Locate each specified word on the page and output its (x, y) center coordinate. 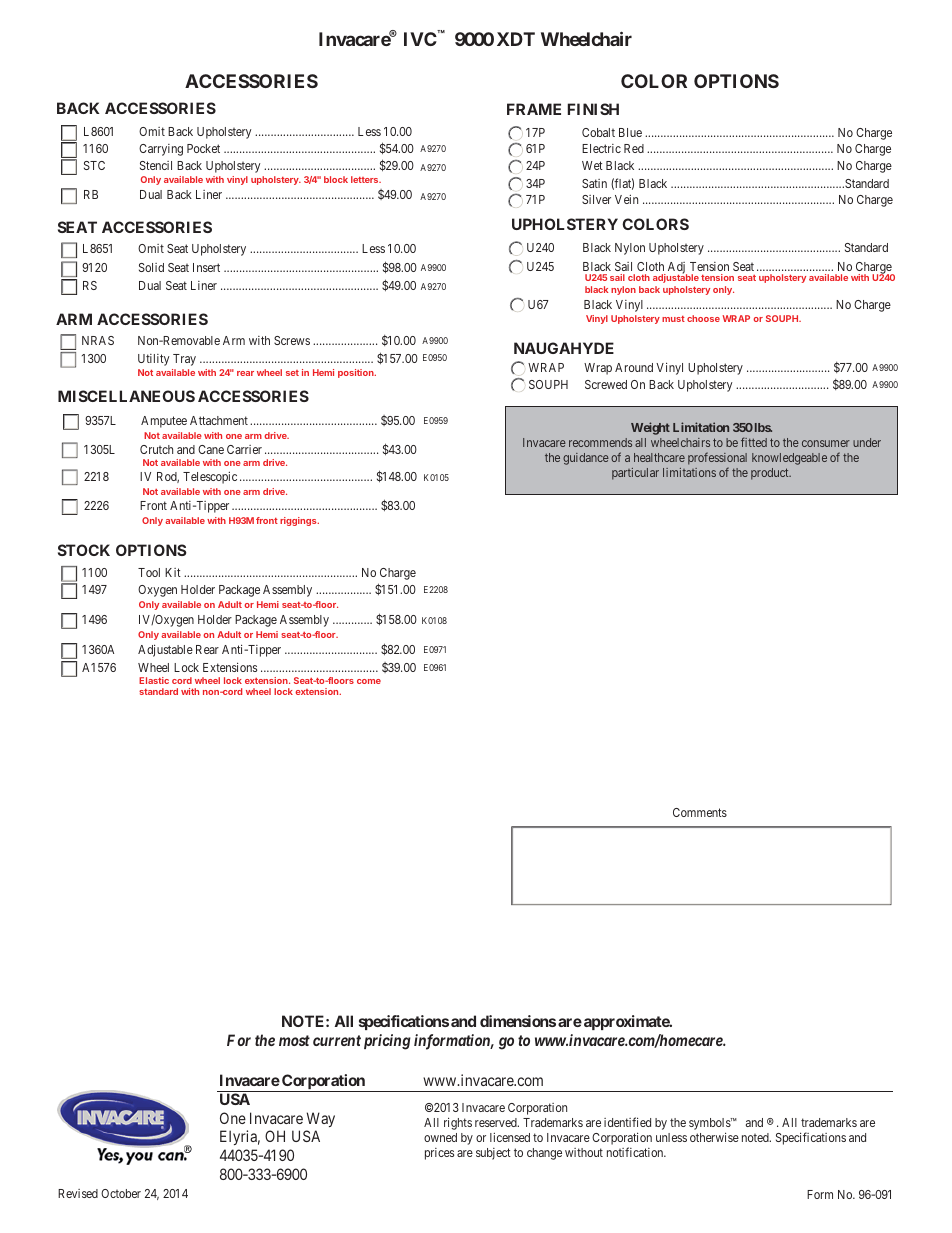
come (369, 681)
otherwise (714, 1137)
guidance (586, 459)
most (294, 1040)
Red (634, 148)
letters (366, 179)
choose (703, 318)
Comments (700, 812)
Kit (173, 572)
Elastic (154, 680)
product (771, 474)
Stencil (156, 165)
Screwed (606, 384)
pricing (387, 1042)
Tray (184, 360)
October (121, 1193)
